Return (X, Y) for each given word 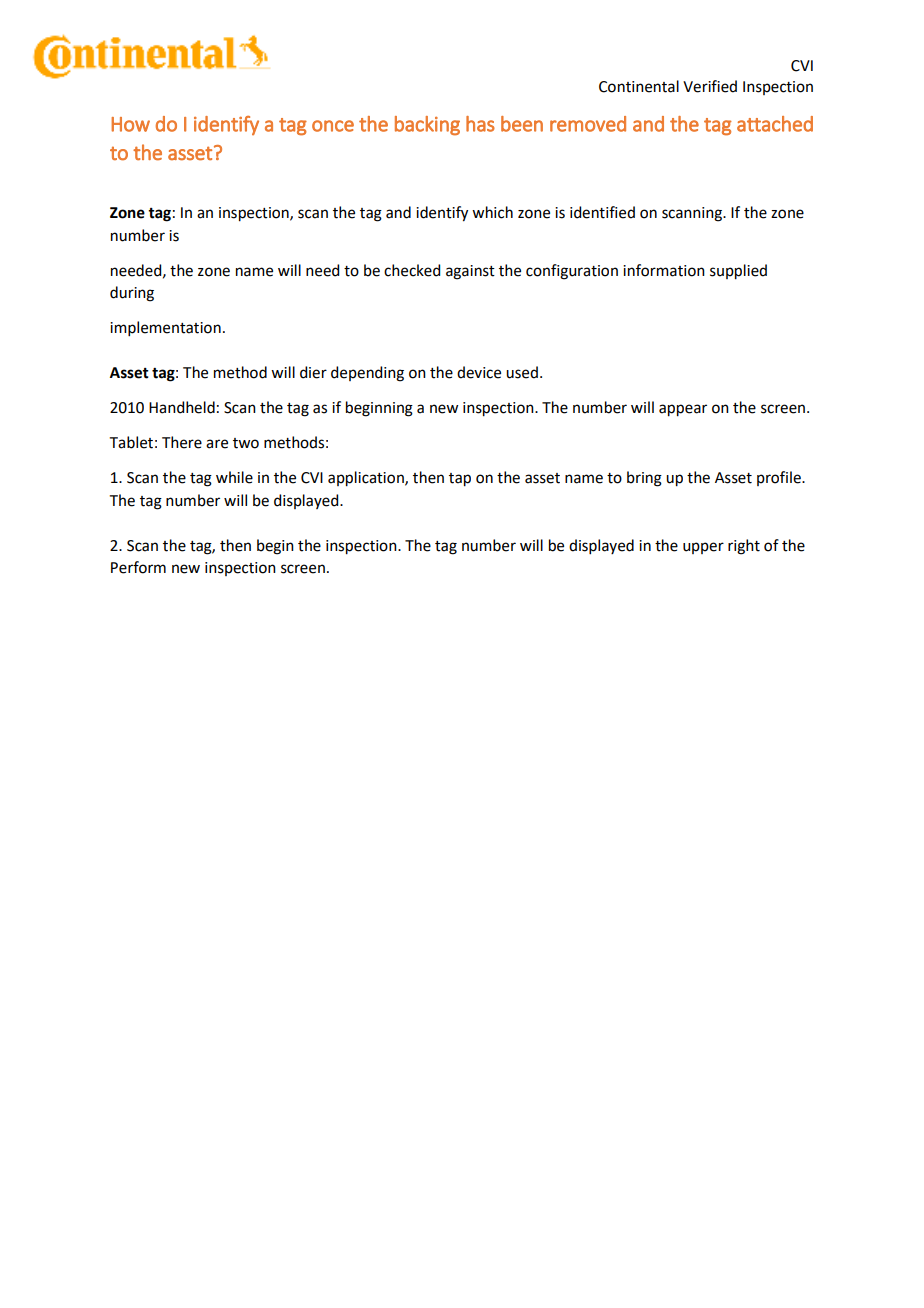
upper (703, 548)
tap (460, 480)
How (131, 124)
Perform (138, 567)
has (480, 124)
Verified (710, 86)
